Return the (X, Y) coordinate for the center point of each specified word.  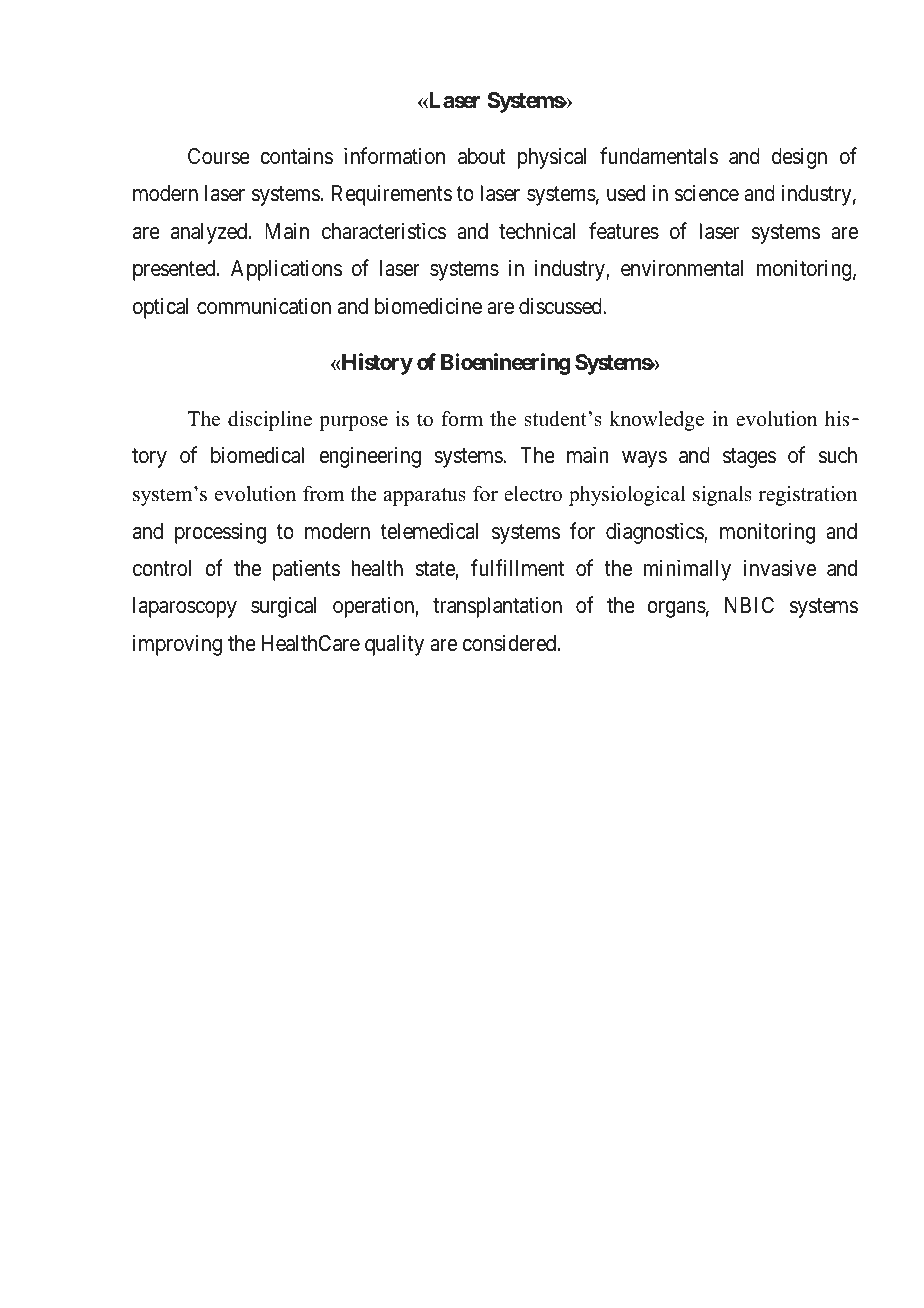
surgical (283, 607)
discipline (270, 421)
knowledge (656, 421)
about (481, 156)
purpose (353, 423)
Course (219, 156)
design (799, 158)
